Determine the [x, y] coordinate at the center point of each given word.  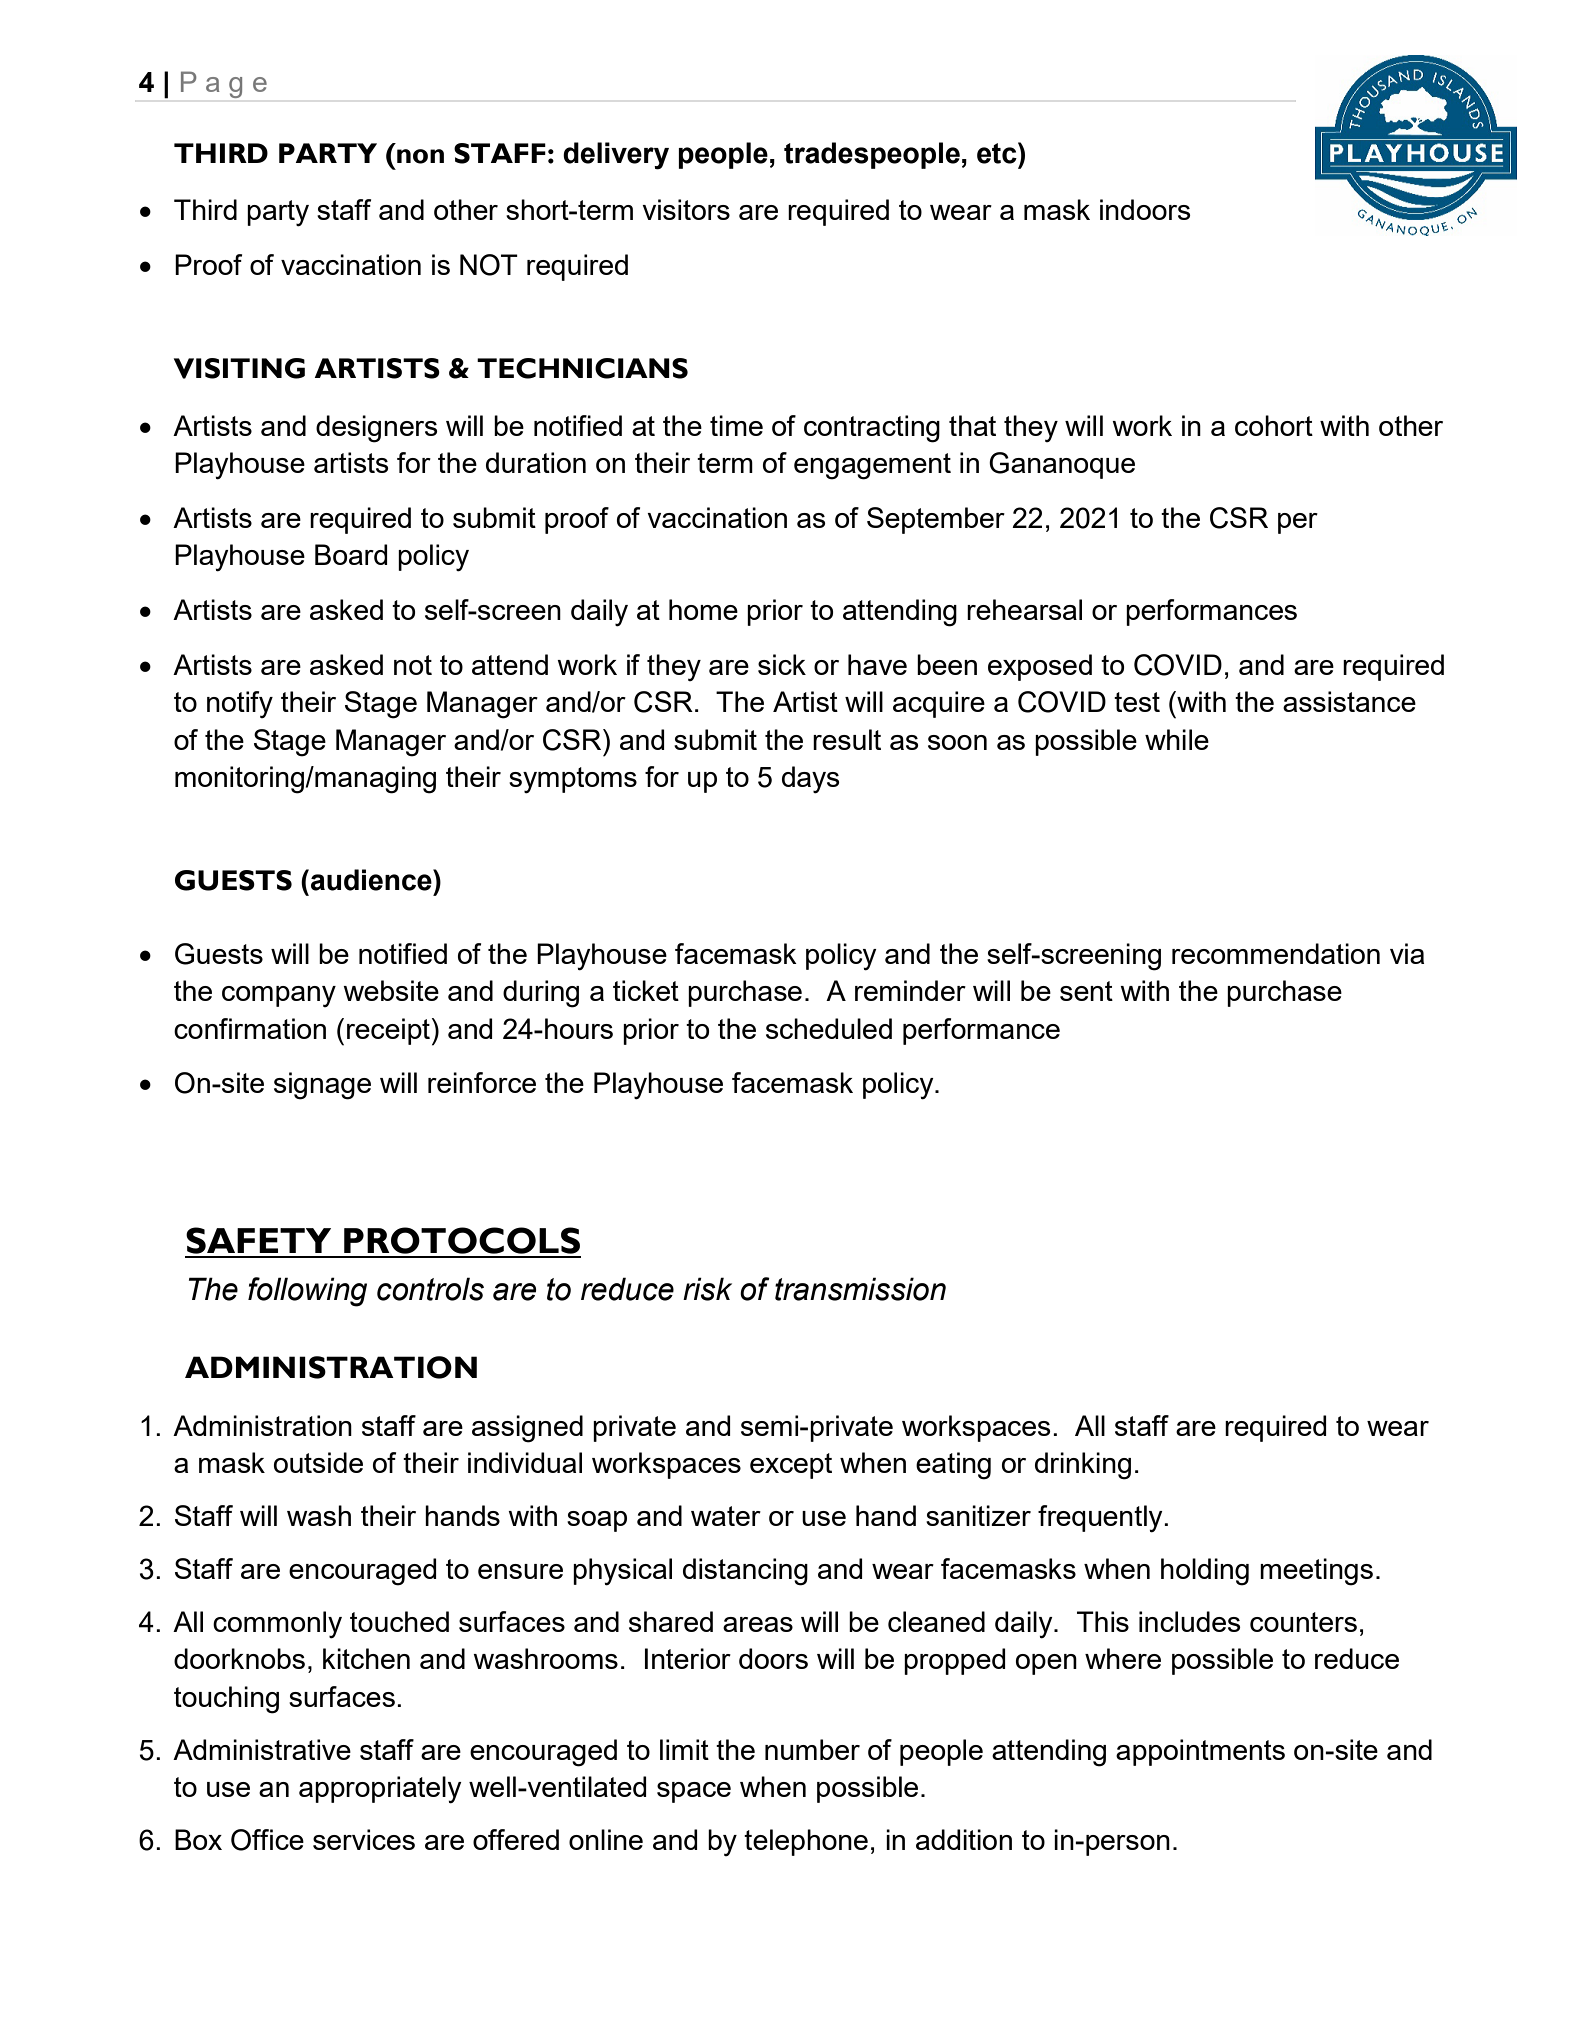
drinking [1083, 1466]
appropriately [380, 1790]
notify [240, 704]
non [420, 156]
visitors [686, 209]
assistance [1349, 701]
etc [998, 153]
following [307, 1292]
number [812, 1749]
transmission [860, 1289]
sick [782, 664]
